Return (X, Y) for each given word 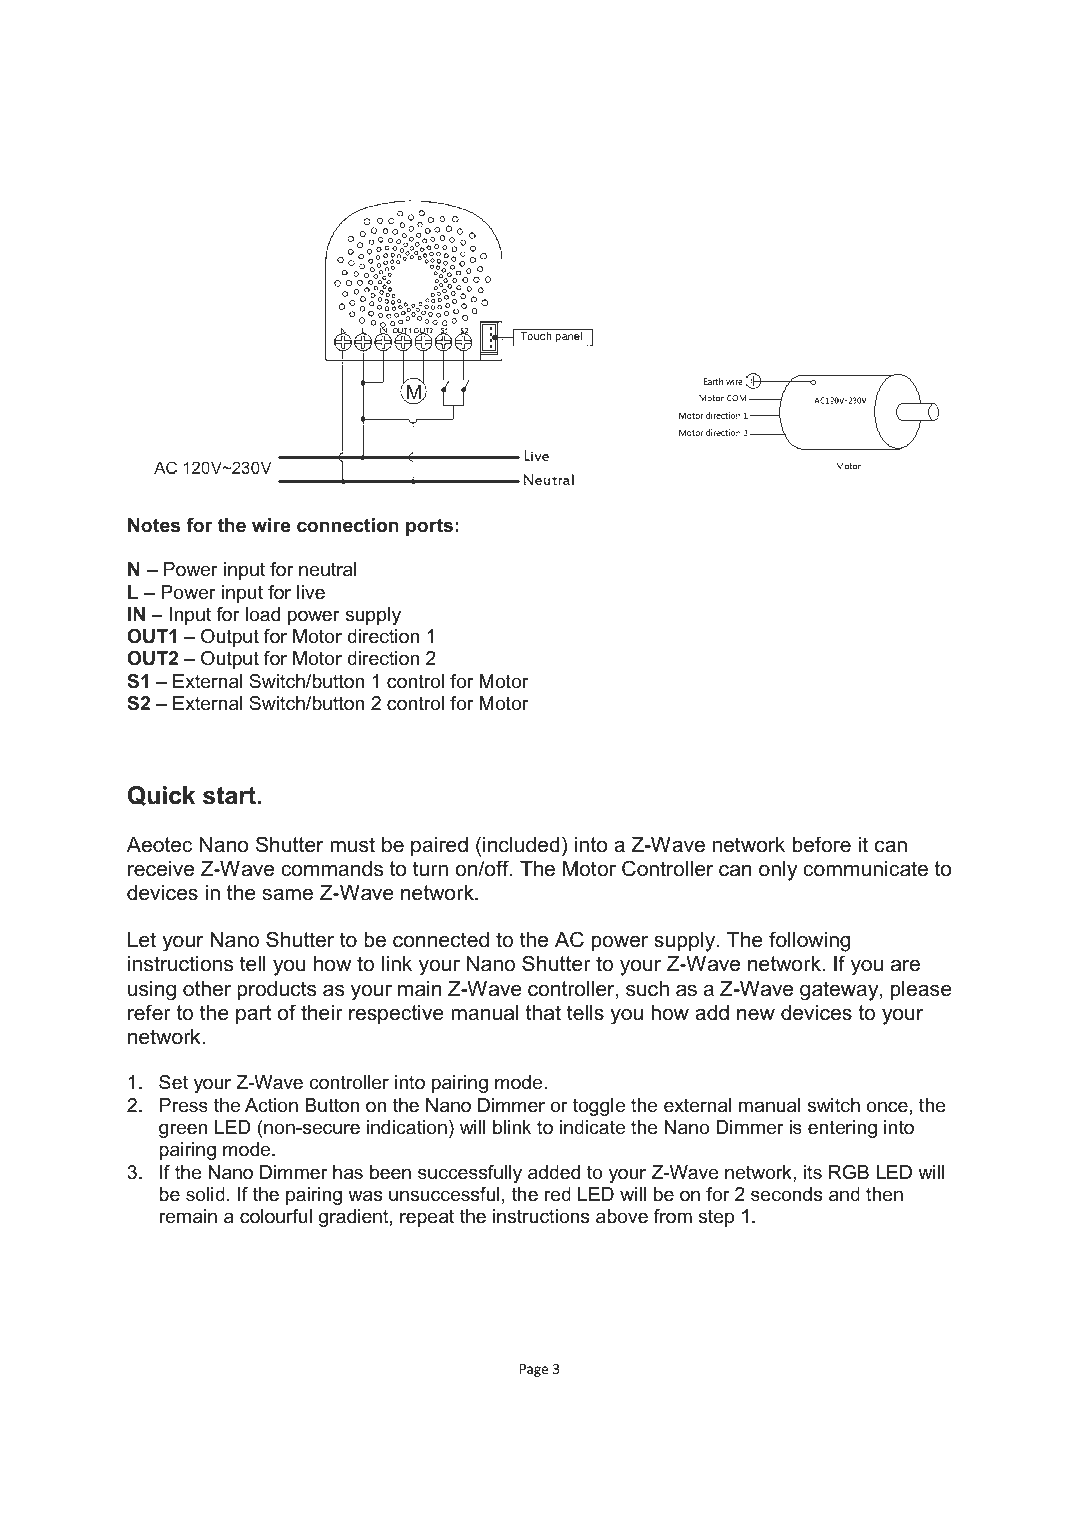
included (521, 845)
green (183, 1130)
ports (429, 527)
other (207, 989)
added (554, 1172)
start (230, 796)
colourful (276, 1216)
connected (441, 940)
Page (534, 1370)
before (822, 844)
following (809, 941)
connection (348, 525)
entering (842, 1129)
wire (271, 525)
